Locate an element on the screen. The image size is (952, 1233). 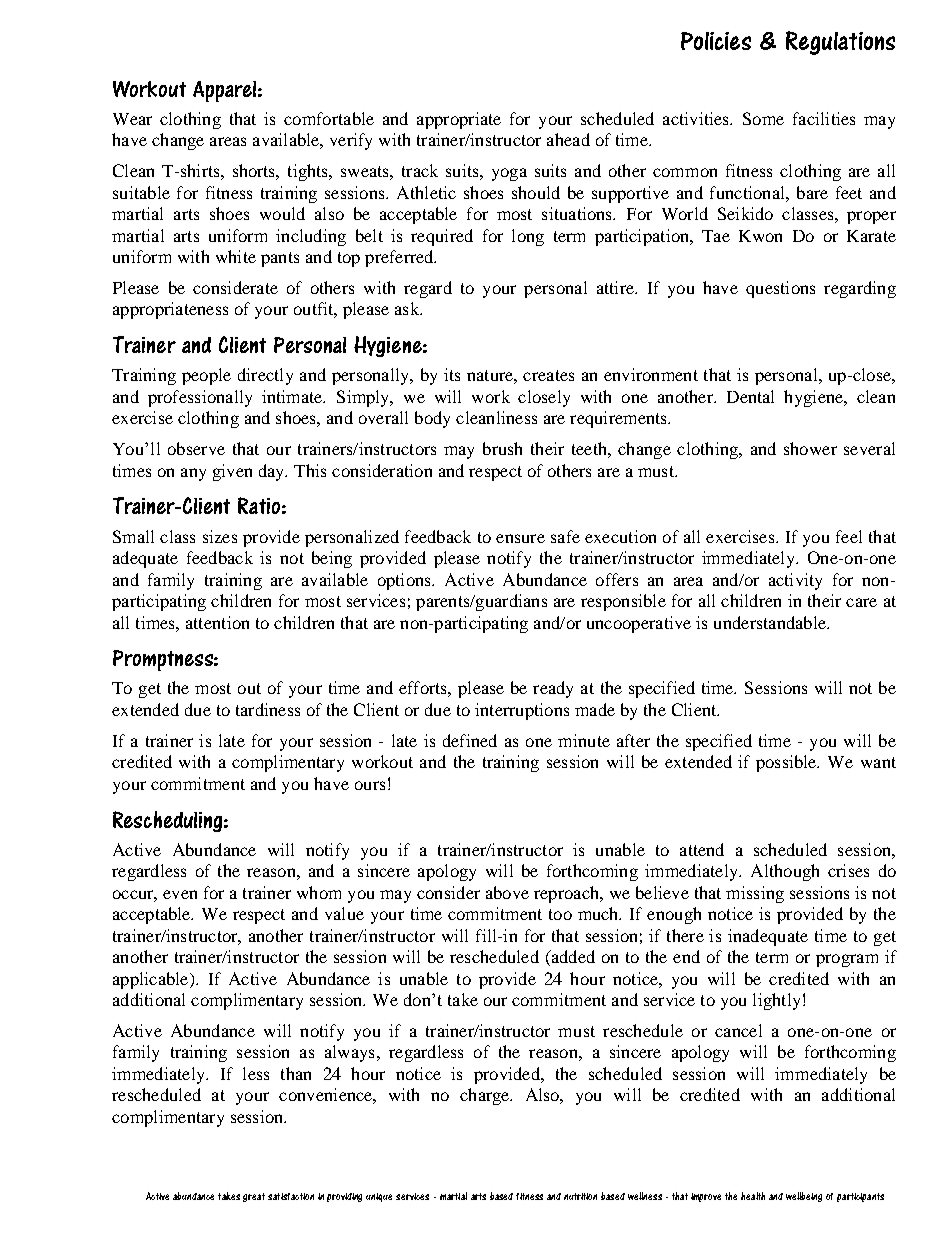
Some is located at coordinates (763, 118).
